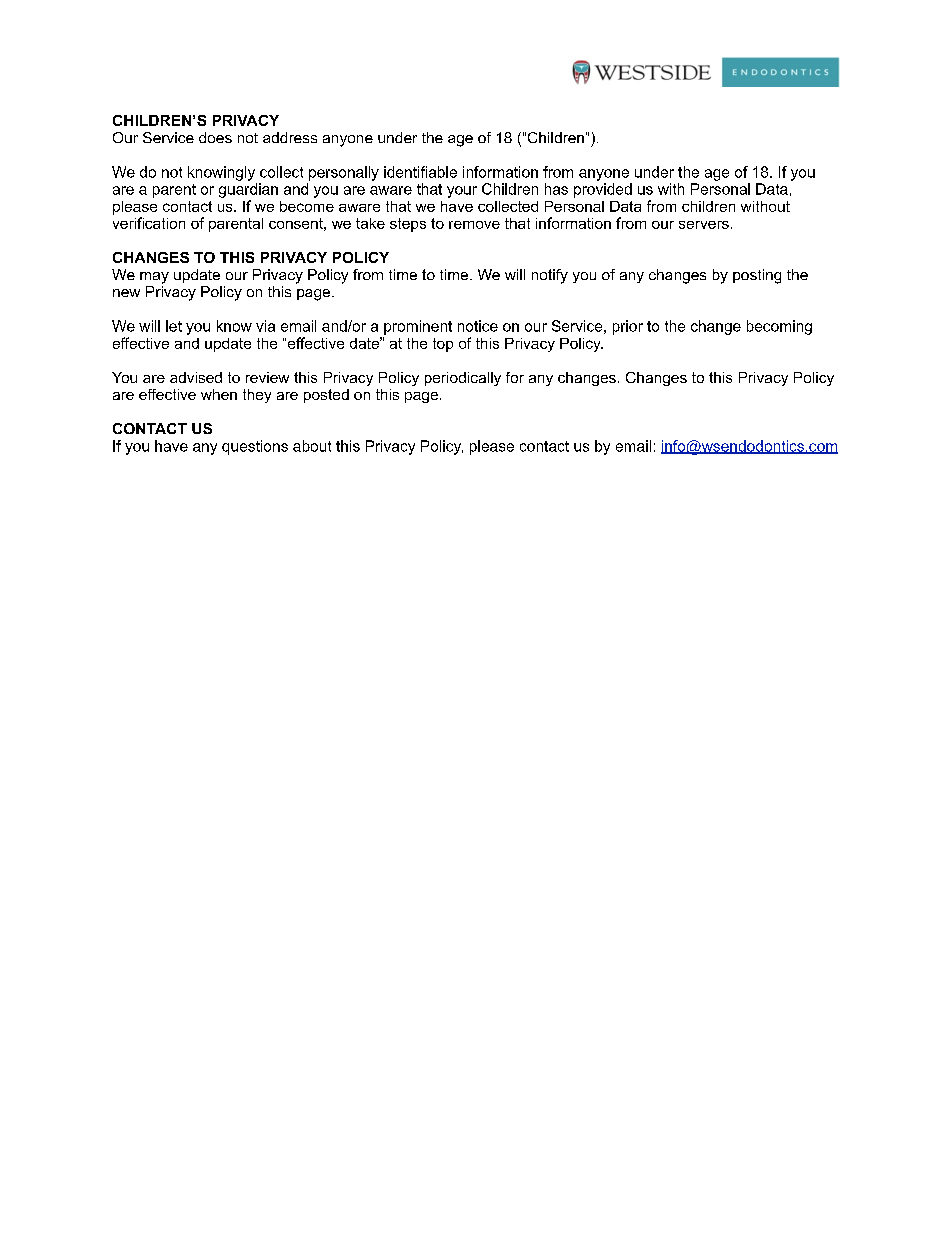 The width and height of the document is (952, 1233). Describe the element at coordinates (174, 326) in the document. I see `let` at that location.
